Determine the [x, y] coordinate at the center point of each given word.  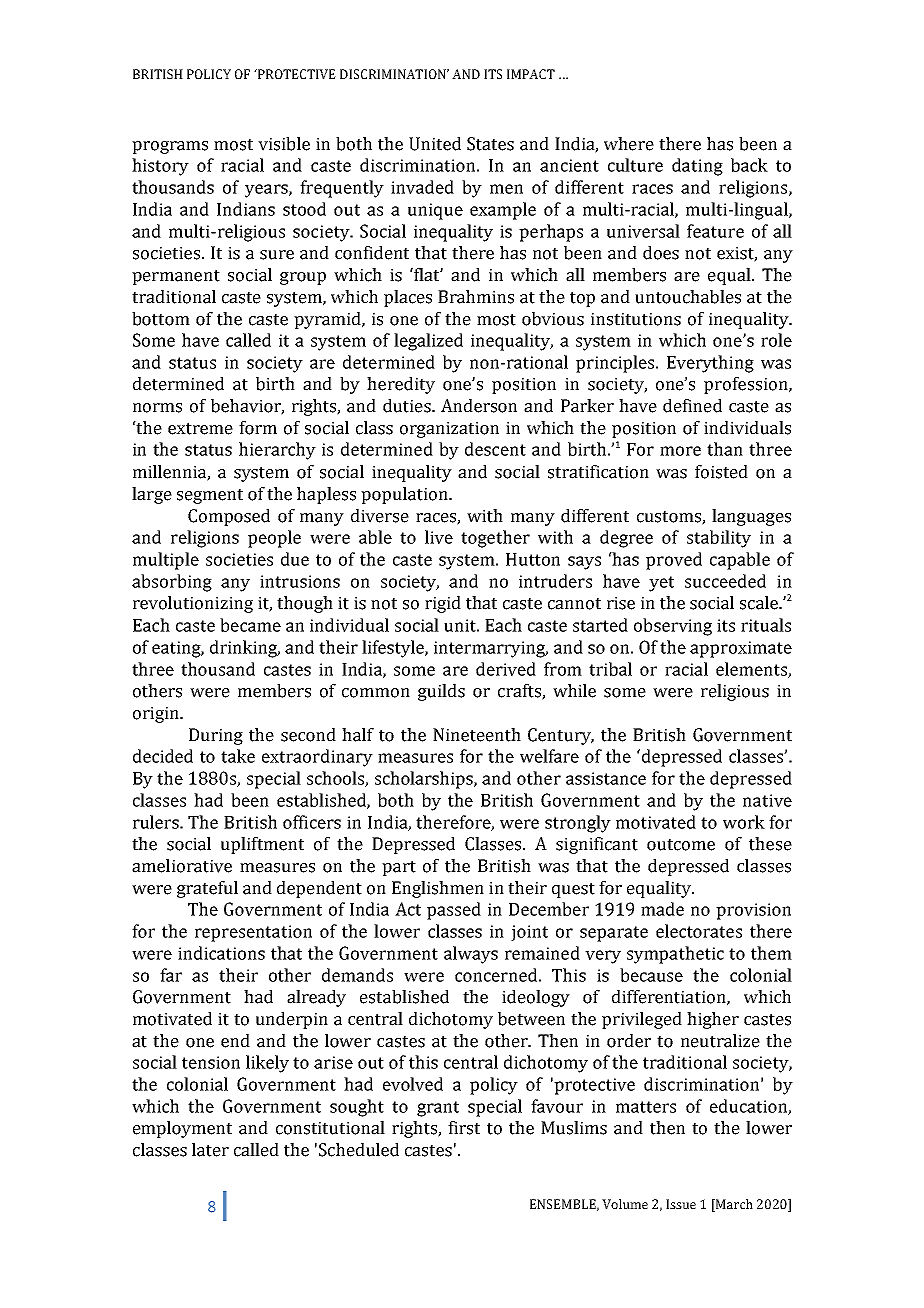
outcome [681, 845]
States [490, 144]
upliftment [262, 845]
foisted [721, 472]
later [210, 1150]
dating [697, 167]
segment [210, 496]
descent [495, 449]
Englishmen [438, 889]
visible [284, 144]
